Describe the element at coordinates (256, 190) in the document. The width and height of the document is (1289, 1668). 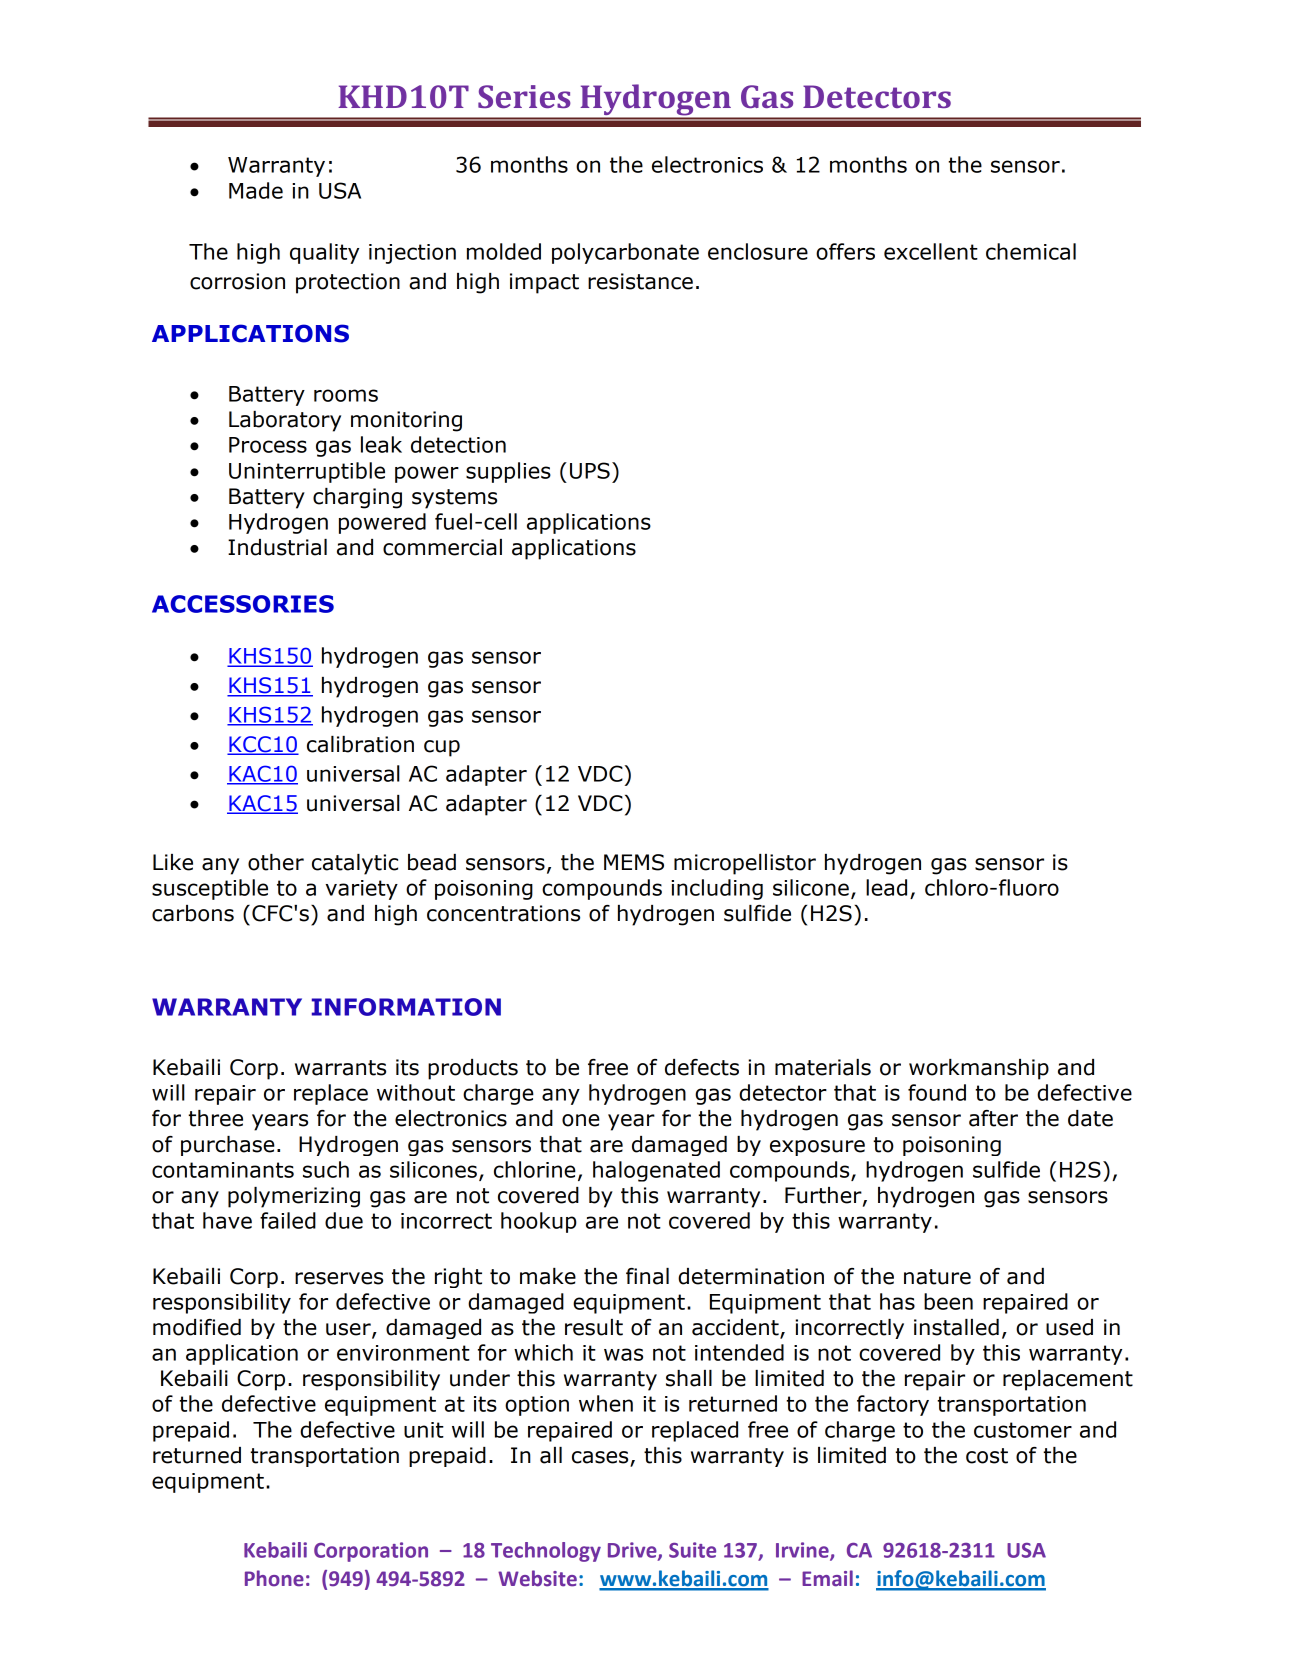
I see `Made` at that location.
